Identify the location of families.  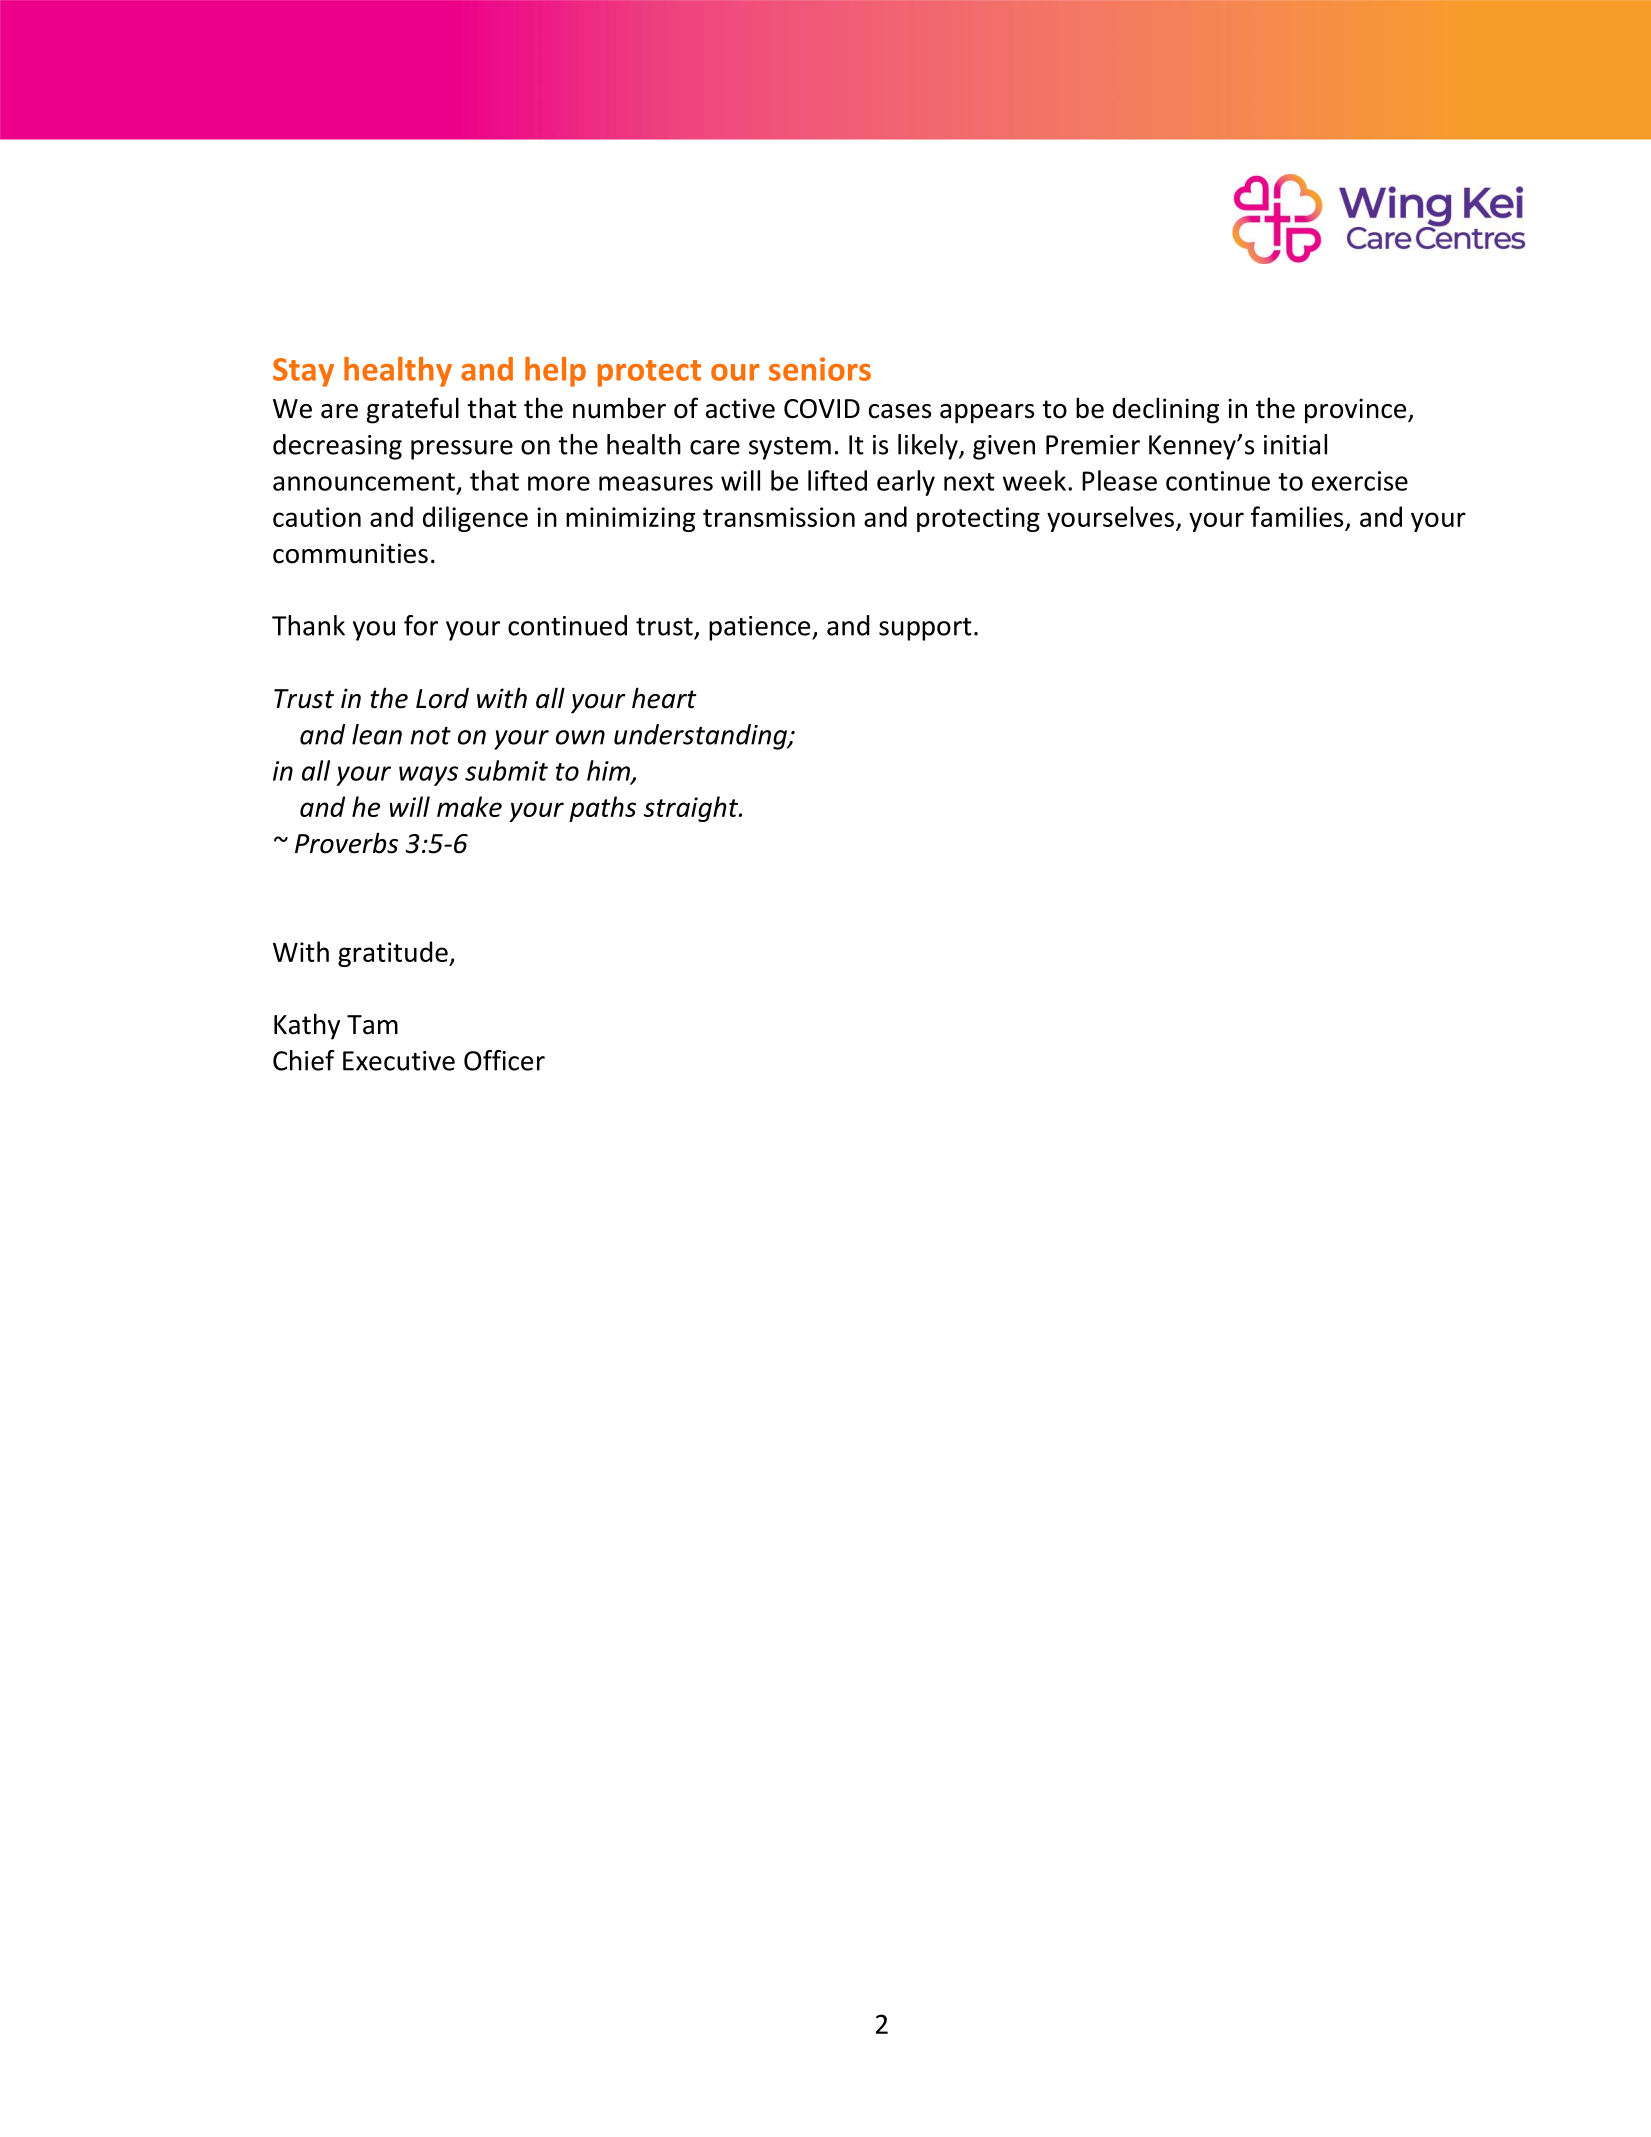
(1298, 518).
